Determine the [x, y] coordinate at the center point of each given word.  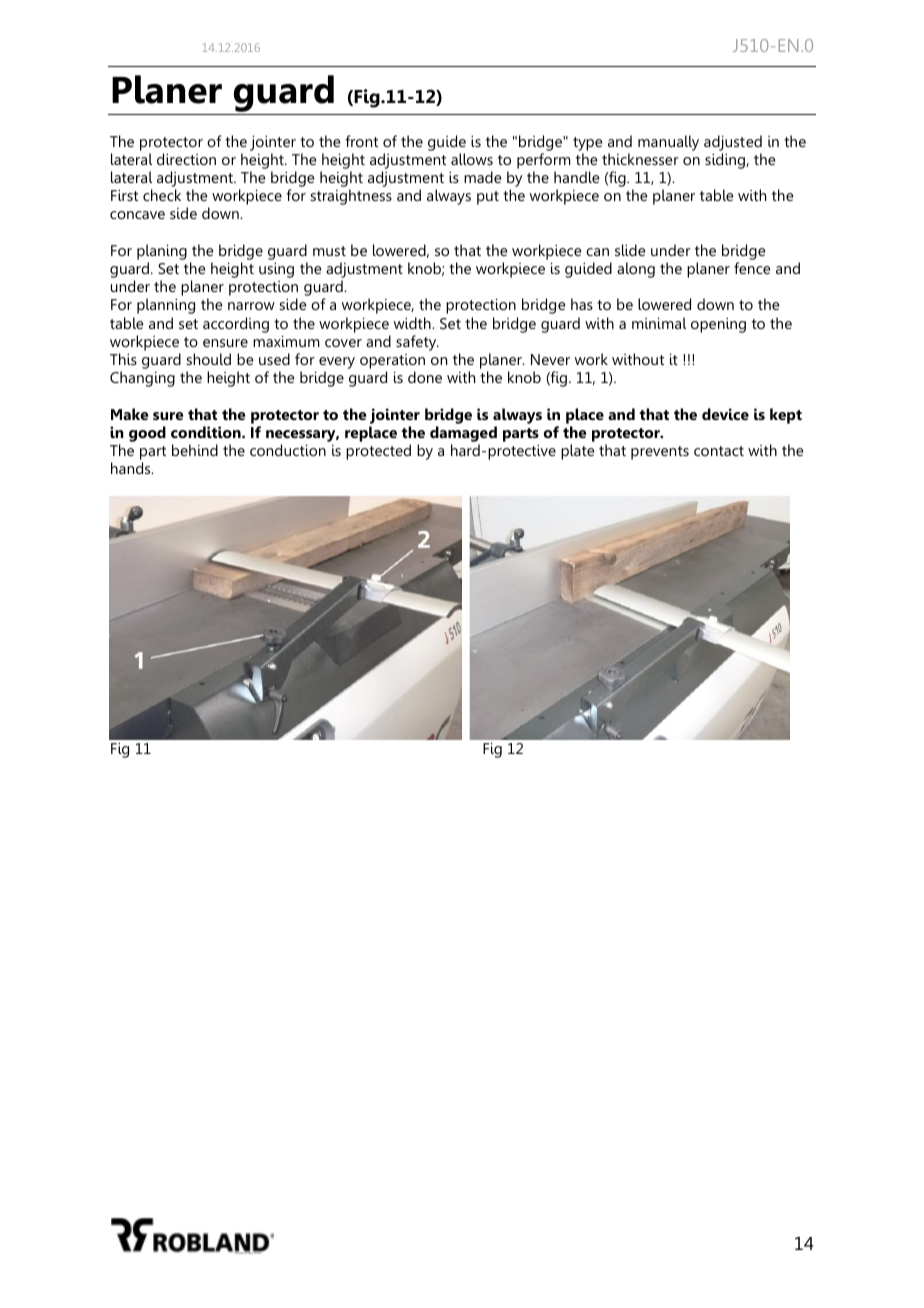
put [488, 198]
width [413, 323]
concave [137, 215]
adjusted [733, 143]
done [425, 377]
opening [718, 325]
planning [166, 306]
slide [630, 250]
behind [195, 450]
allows [472, 159]
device [725, 414]
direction [186, 159]
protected [378, 452]
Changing [142, 379]
